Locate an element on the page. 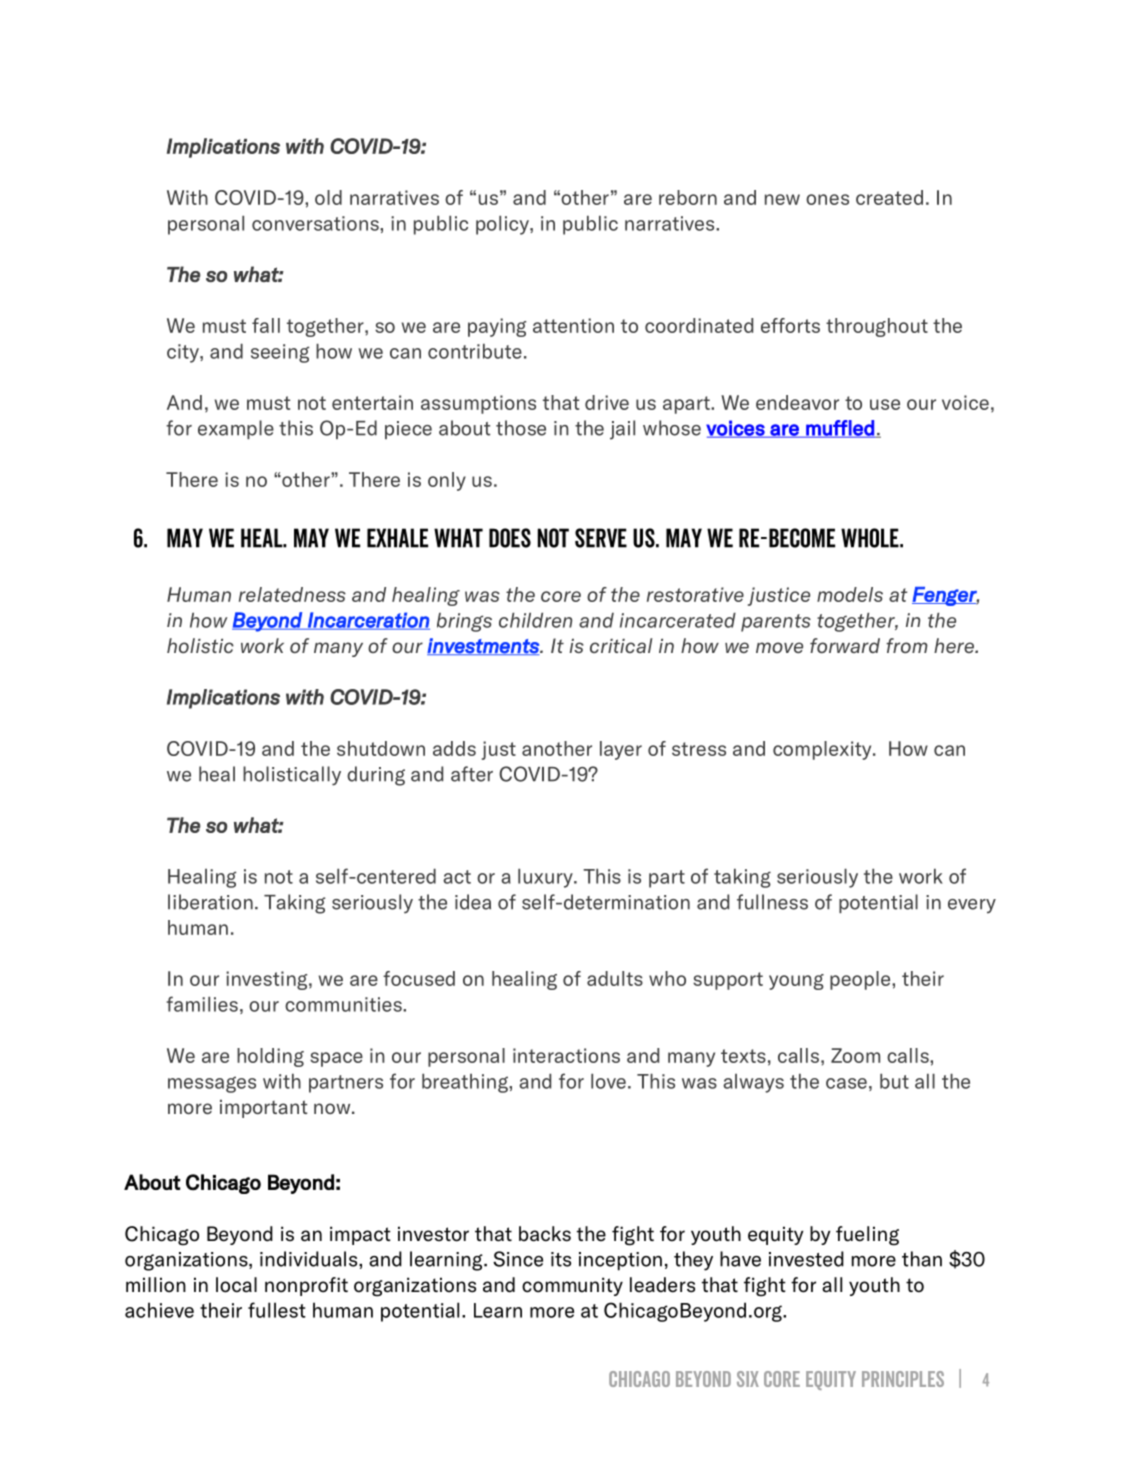 The image size is (1128, 1460). conversations is located at coordinates (316, 223).
